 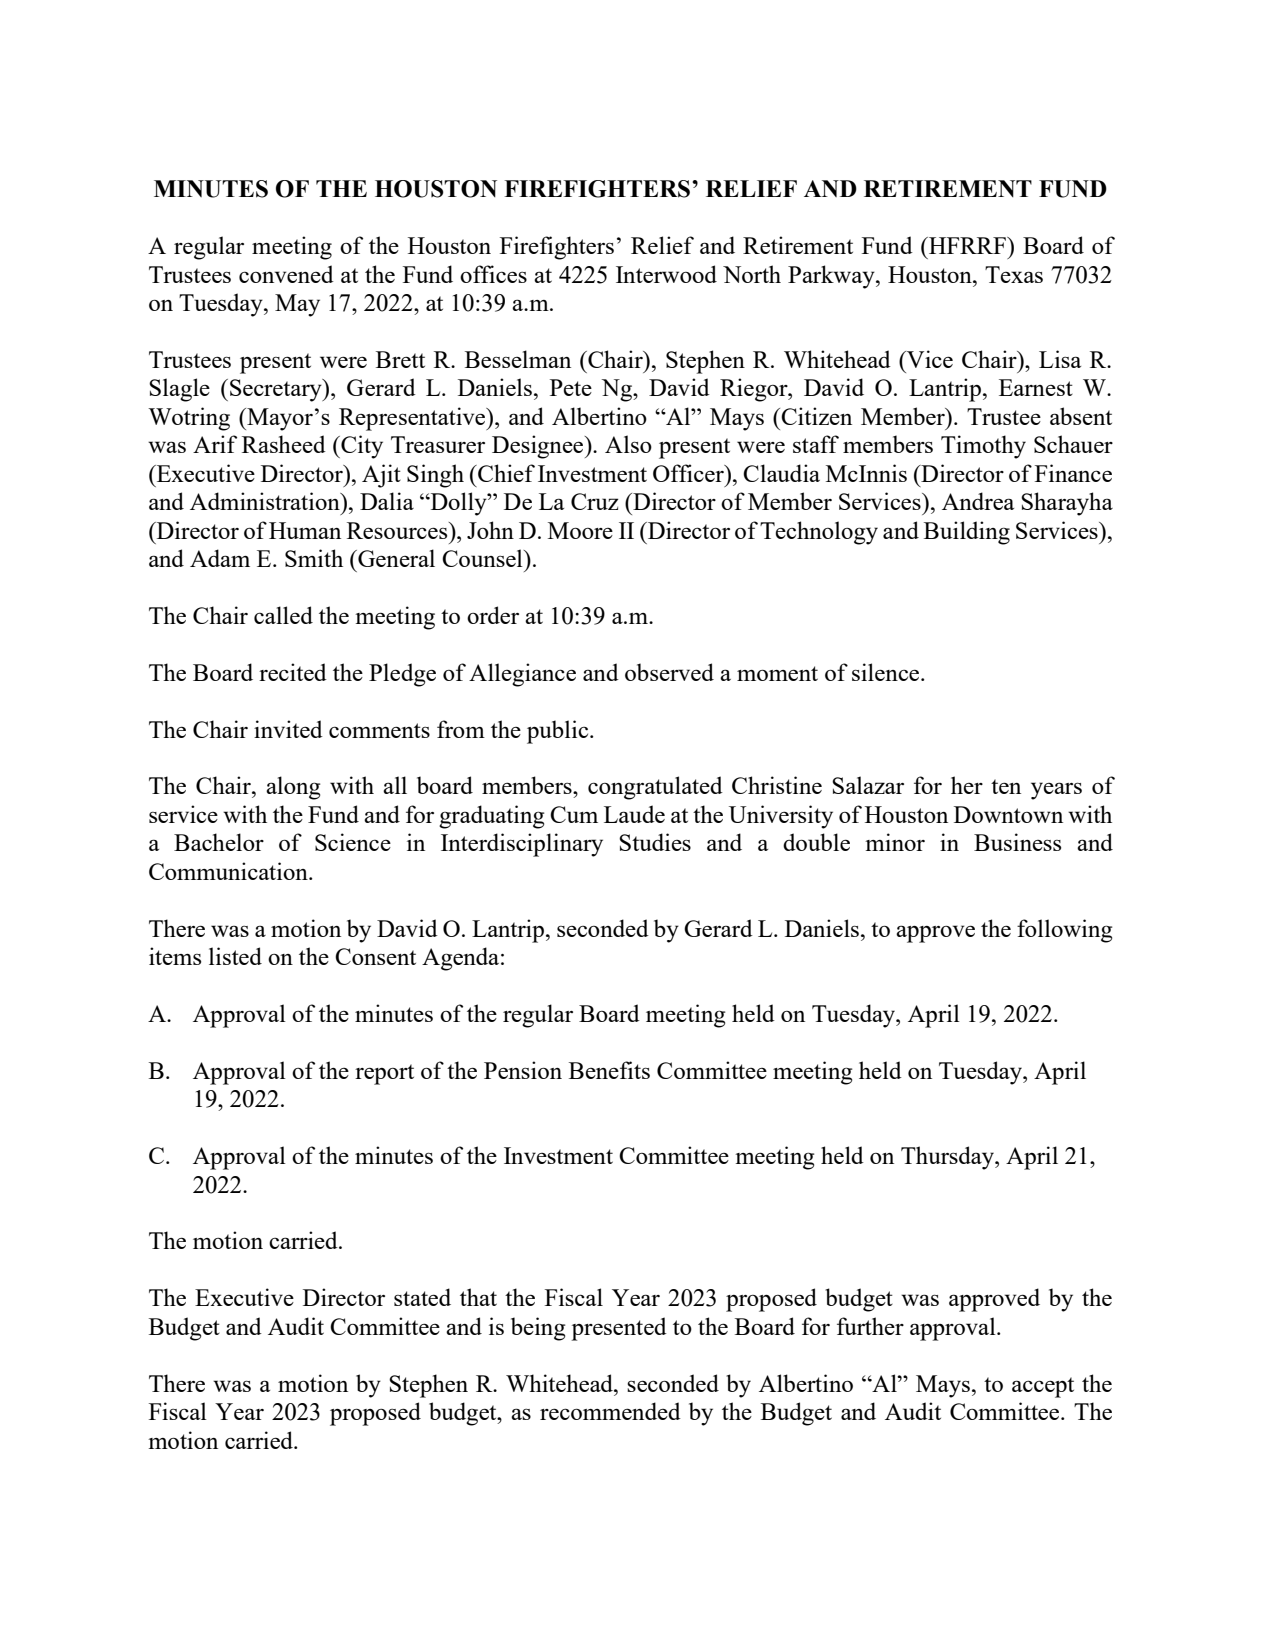 What do you see at coordinates (669, 672) in the screenshot?
I see `observed` at bounding box center [669, 672].
